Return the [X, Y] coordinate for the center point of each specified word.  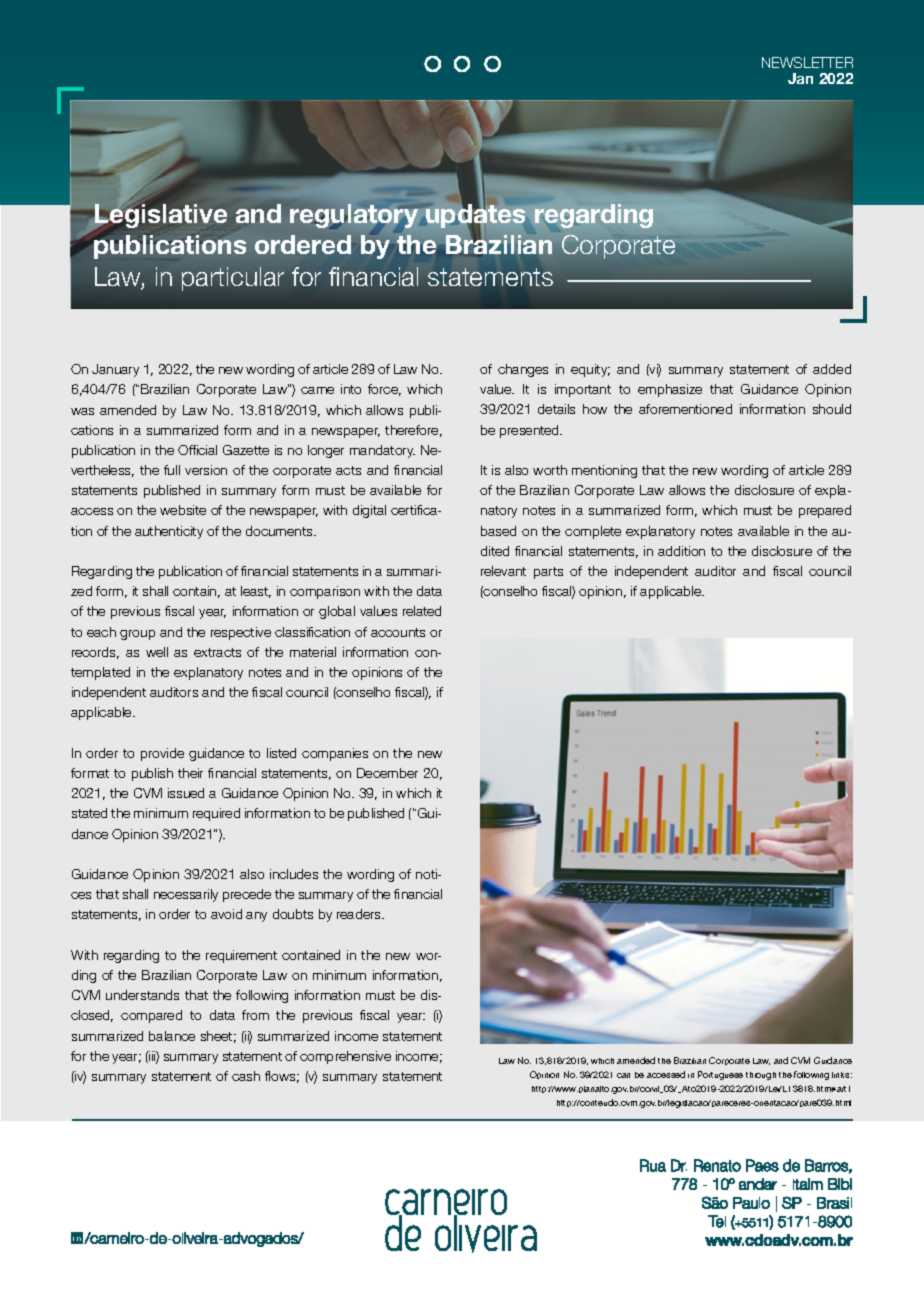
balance [172, 1036]
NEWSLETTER [807, 62]
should [832, 409]
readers [360, 914]
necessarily [186, 895]
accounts [398, 632]
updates [475, 216]
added [832, 369]
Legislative [160, 216]
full [172, 470]
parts [548, 573]
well [157, 652]
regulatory [354, 216]
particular [233, 279]
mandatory [382, 451]
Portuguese [720, 1075]
